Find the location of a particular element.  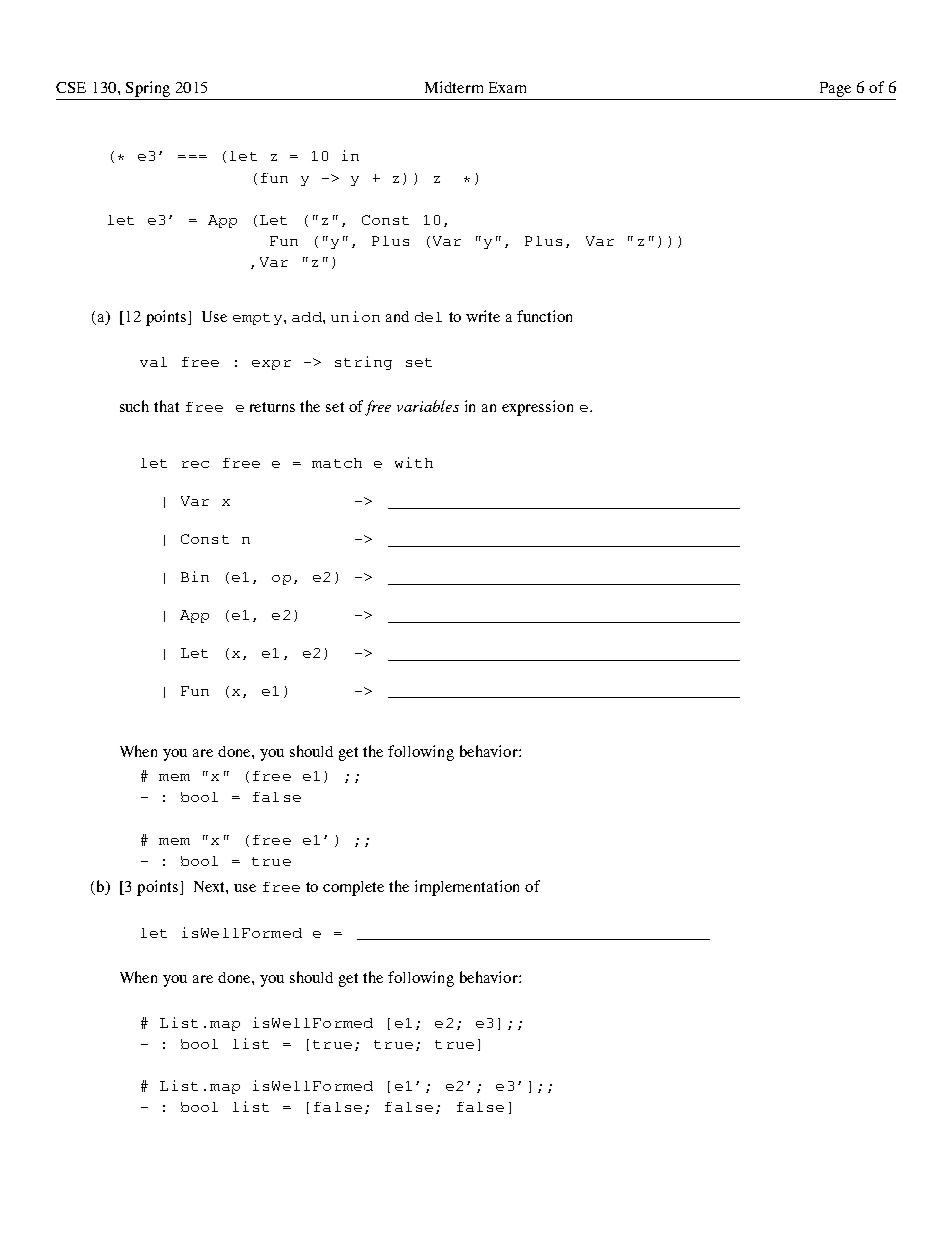

Page is located at coordinates (835, 89).
